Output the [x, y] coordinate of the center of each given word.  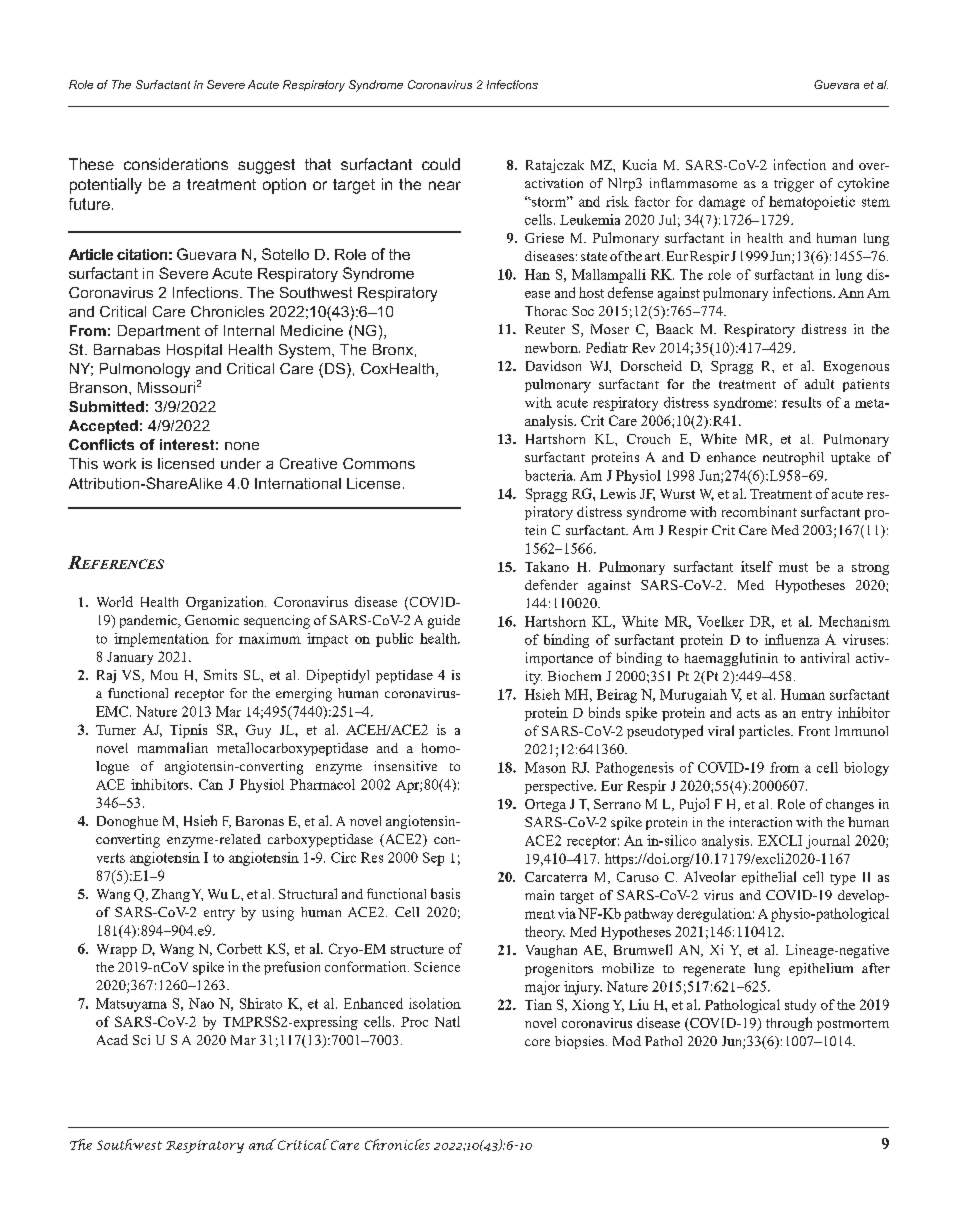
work [119, 463]
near [445, 185]
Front [814, 731]
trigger [794, 185]
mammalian [173, 747]
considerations [176, 164]
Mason [545, 767]
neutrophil [793, 458]
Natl [447, 1021]
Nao [201, 1003]
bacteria [550, 475]
